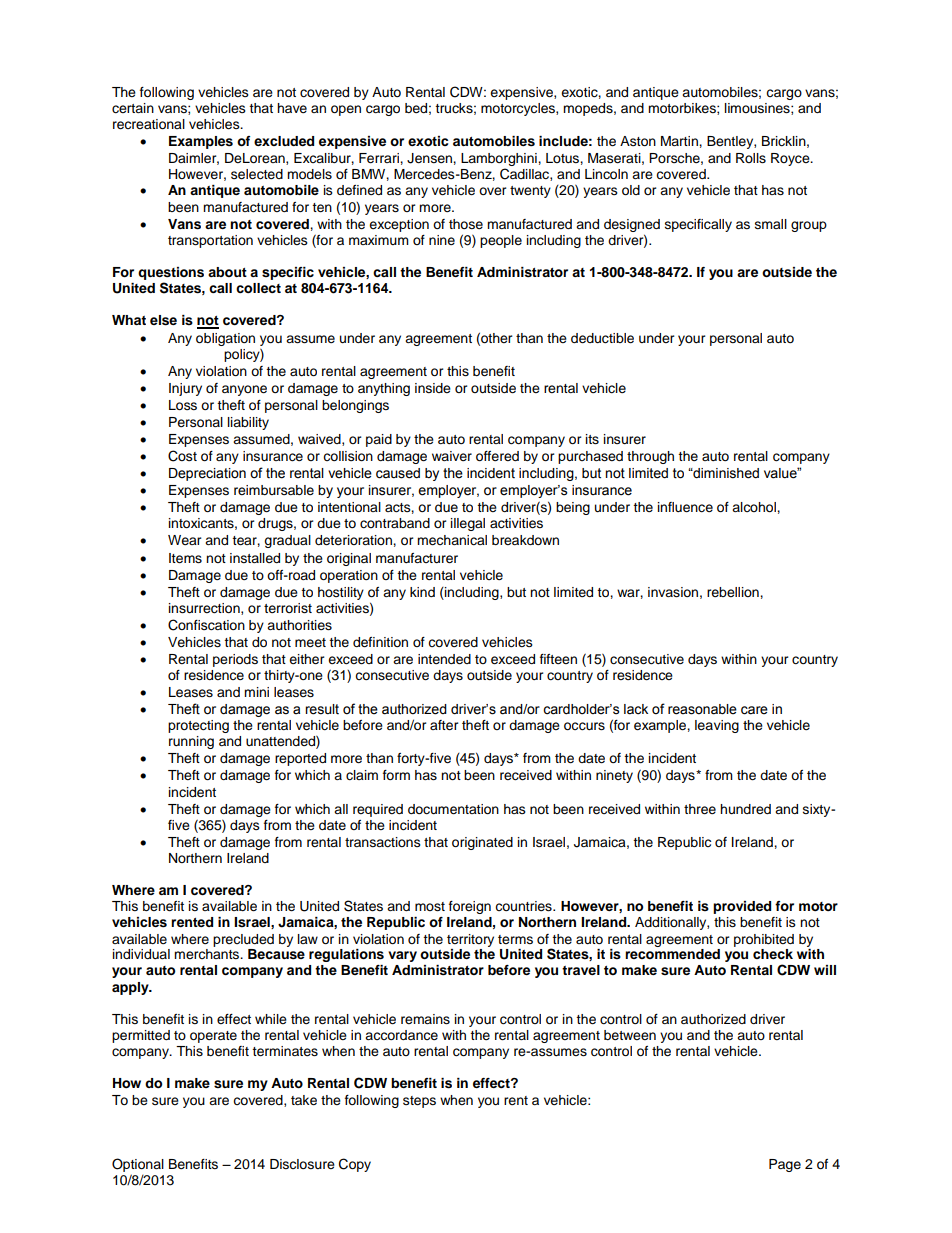  I want to click on running, so click(191, 742).
